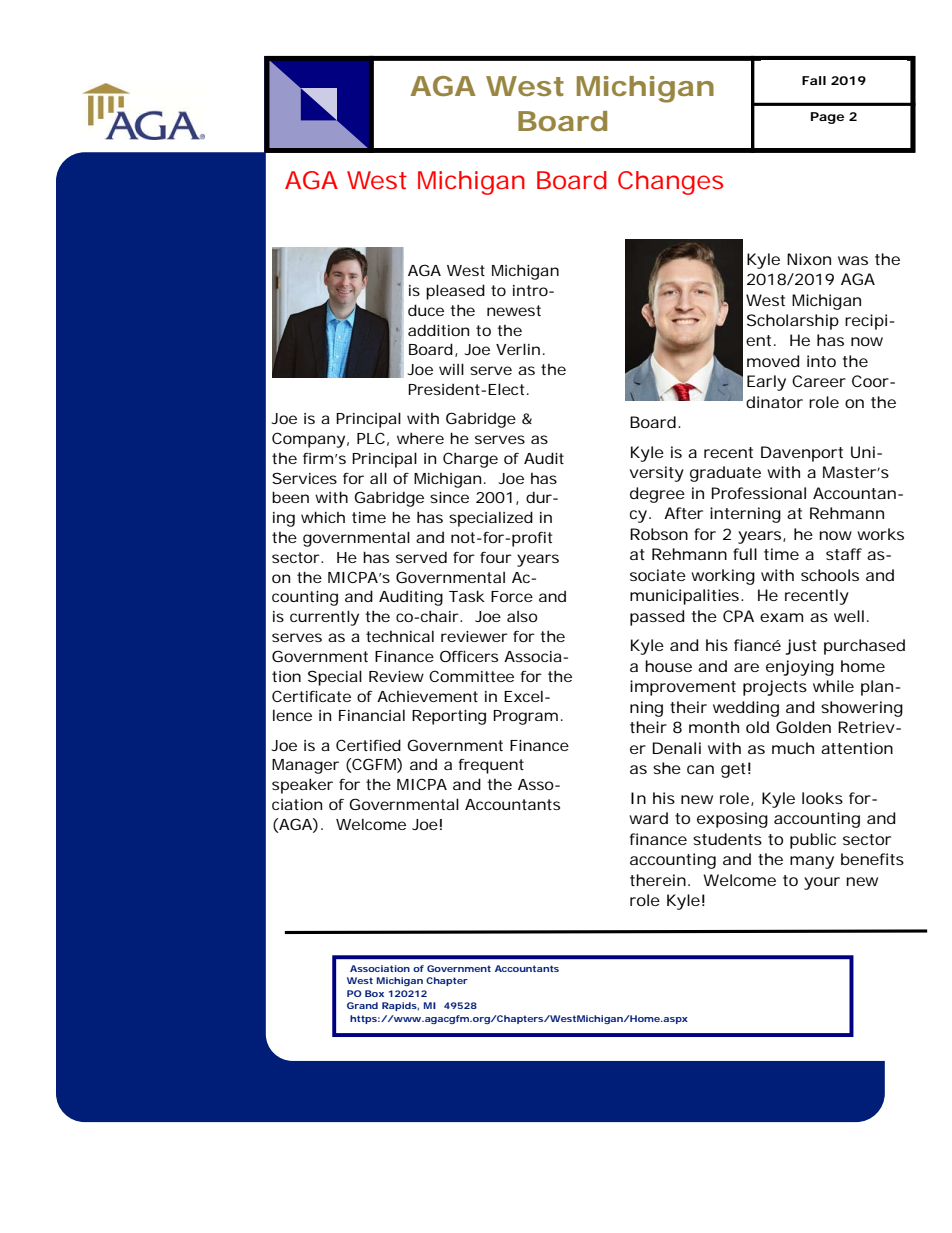  Describe the element at coordinates (290, 497) in the document. I see `been` at that location.
